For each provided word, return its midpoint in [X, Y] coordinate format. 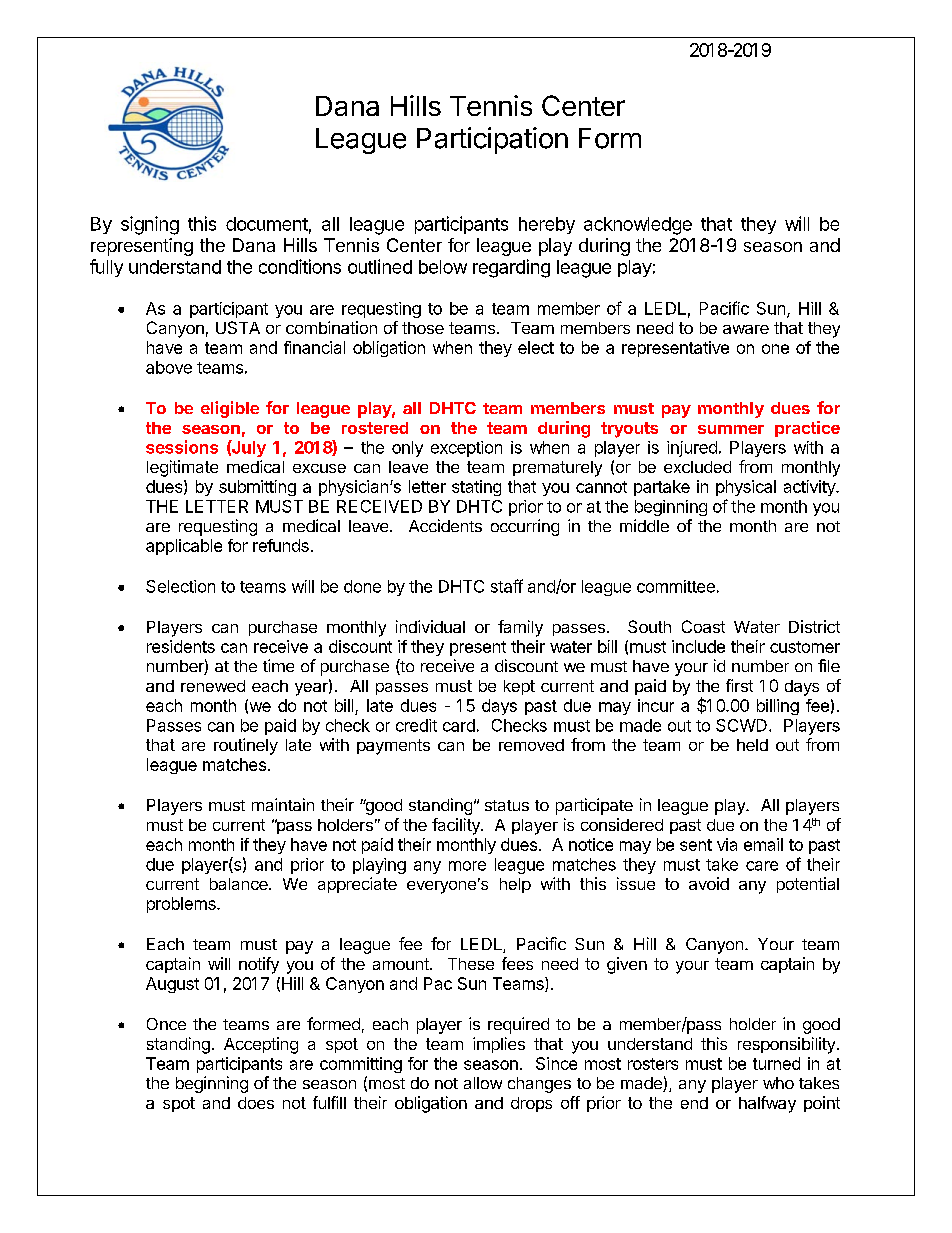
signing [150, 225]
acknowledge [638, 226]
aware [746, 329]
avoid [709, 883]
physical [746, 488]
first [739, 685]
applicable [184, 547]
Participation [492, 140]
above [169, 367]
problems [182, 905]
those [423, 328]
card [459, 725]
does [256, 1103]
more [467, 866]
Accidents [445, 525]
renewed [213, 686]
